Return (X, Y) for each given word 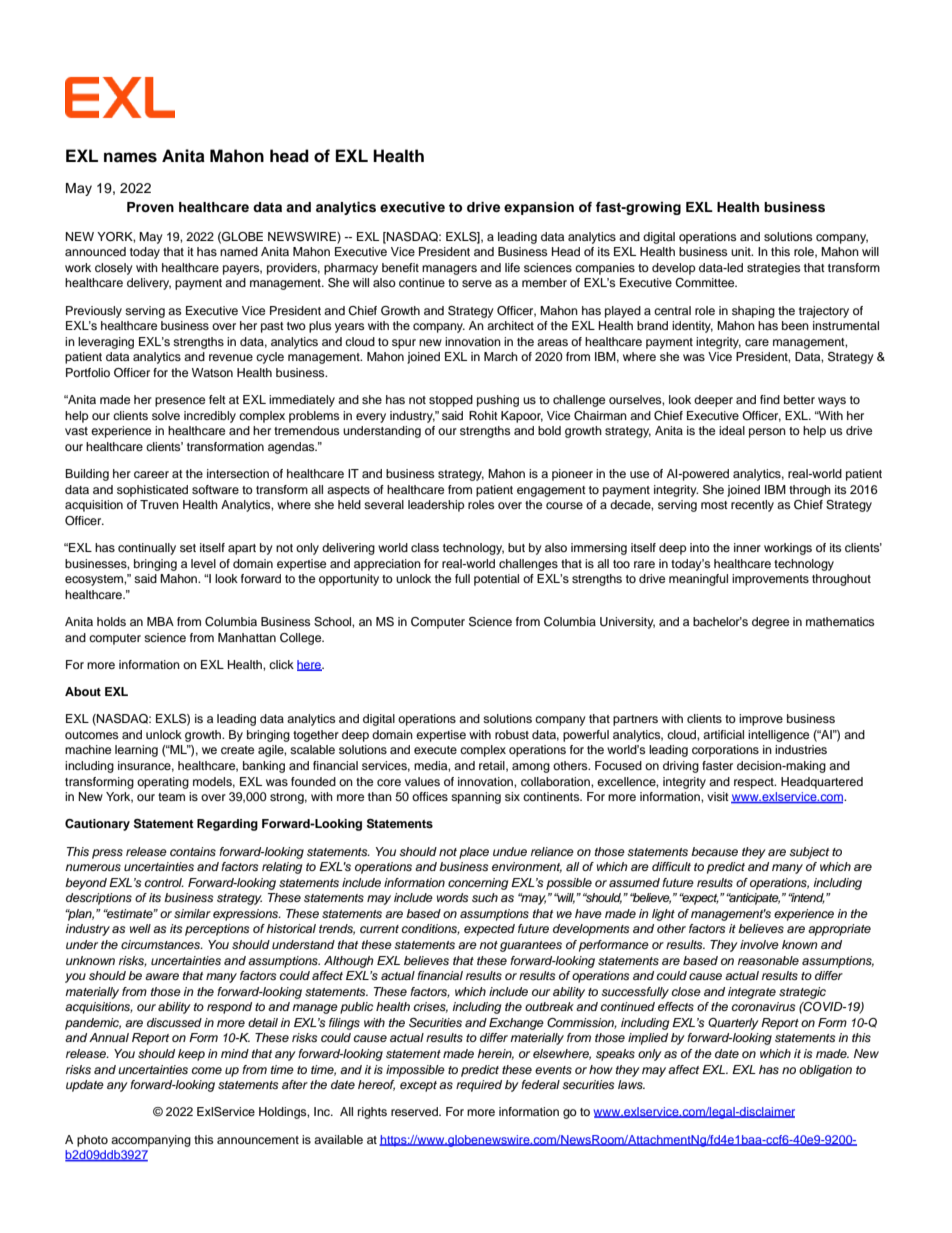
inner (747, 547)
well (140, 928)
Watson (212, 372)
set (188, 548)
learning (136, 751)
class (425, 547)
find (770, 399)
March (501, 356)
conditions (431, 929)
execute (435, 750)
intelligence (778, 736)
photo (92, 1141)
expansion (539, 208)
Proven (150, 207)
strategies (773, 269)
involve (759, 944)
